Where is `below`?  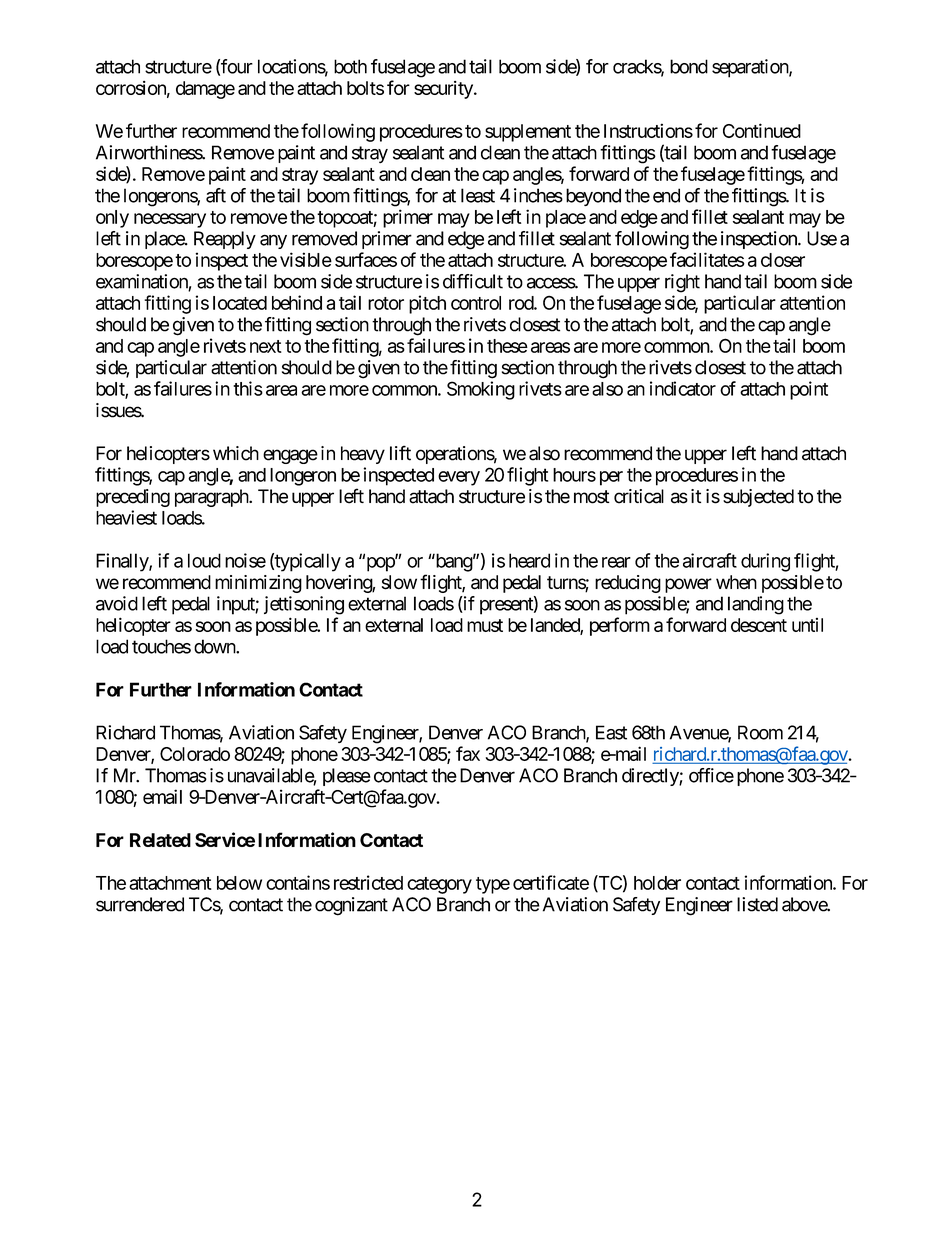
below is located at coordinates (239, 883).
